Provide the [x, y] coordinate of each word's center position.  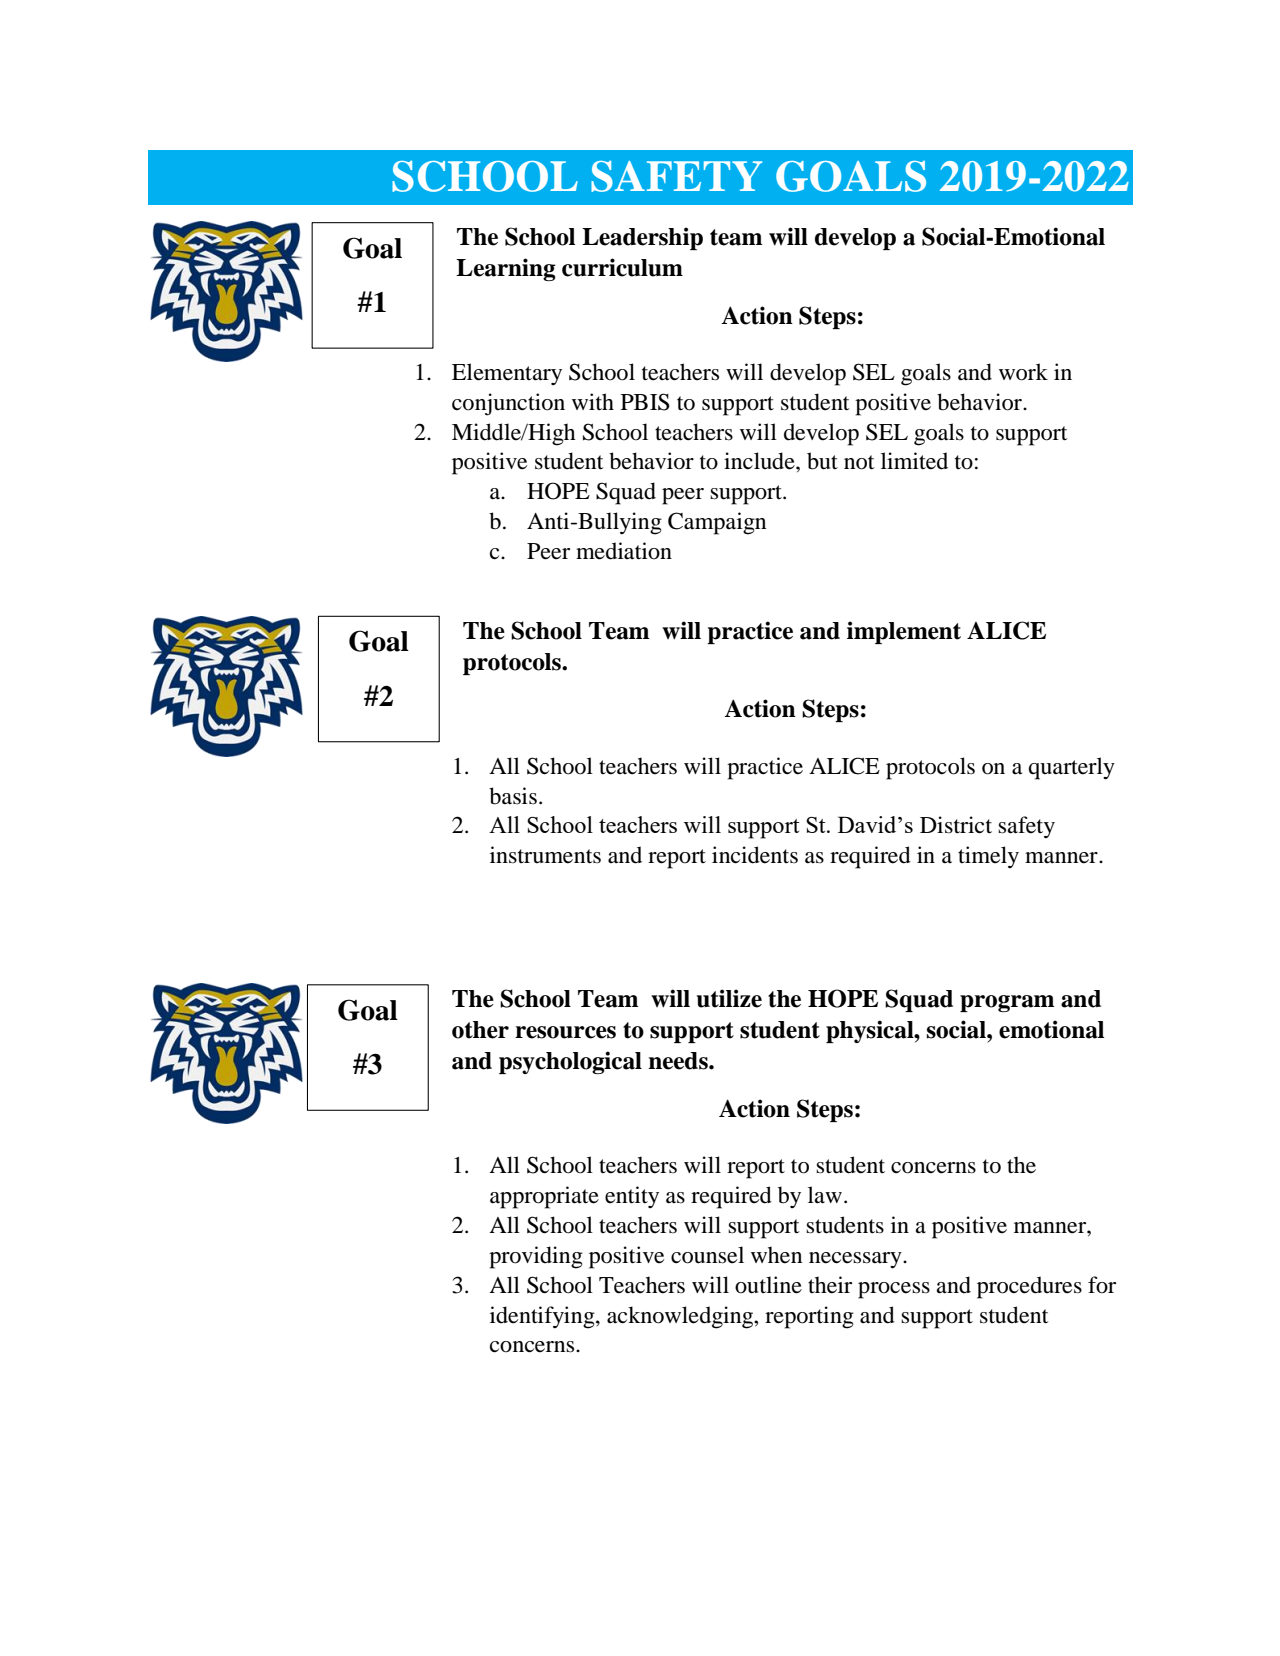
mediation [624, 551]
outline [768, 1285]
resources [565, 1032]
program [1007, 1003]
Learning [506, 269]
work [1023, 372]
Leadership [642, 238]
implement [904, 632]
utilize [729, 998]
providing [536, 1257]
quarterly [1072, 768]
